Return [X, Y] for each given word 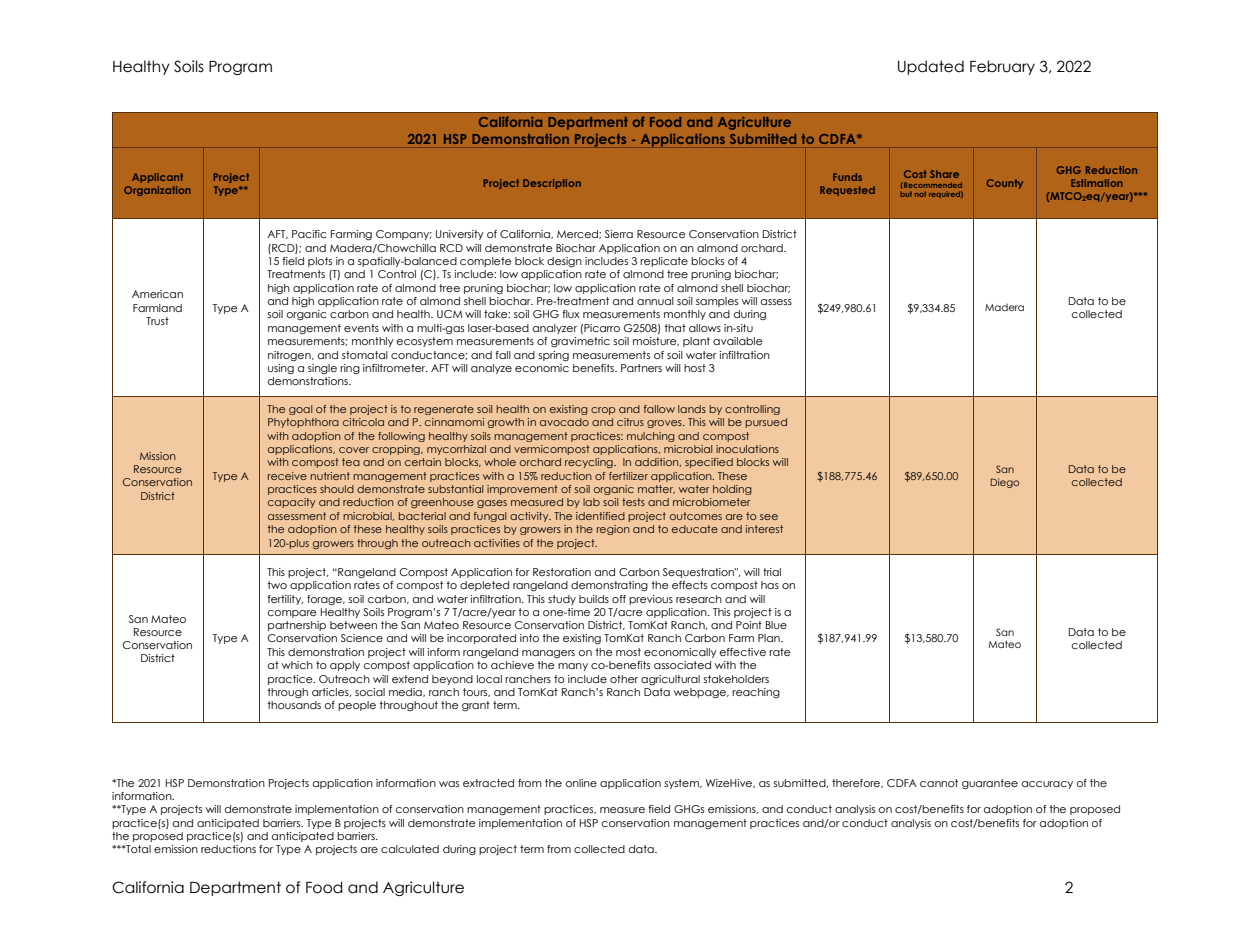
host [695, 368]
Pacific [309, 234]
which [297, 665]
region [613, 530]
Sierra [619, 234]
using [281, 368]
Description [552, 184]
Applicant [157, 178]
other [624, 679]
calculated [410, 849]
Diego [1005, 483]
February [1002, 67]
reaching [756, 693]
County [1004, 184]
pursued [766, 423]
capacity [291, 503]
